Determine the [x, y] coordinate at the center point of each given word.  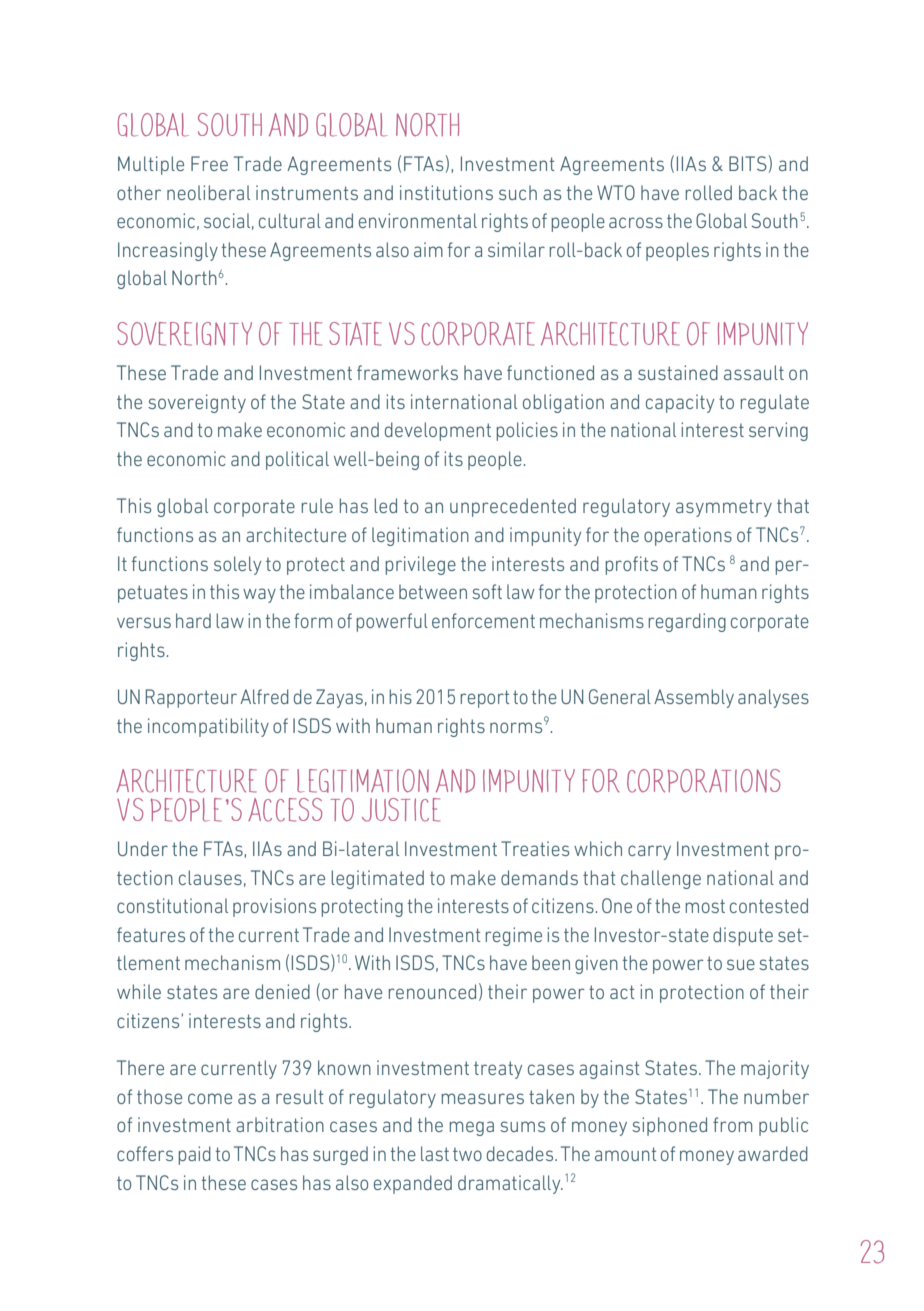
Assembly [694, 698]
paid [194, 1155]
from [732, 1124]
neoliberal [208, 192]
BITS [748, 163]
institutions [446, 192]
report [484, 699]
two [467, 1154]
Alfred [264, 696]
